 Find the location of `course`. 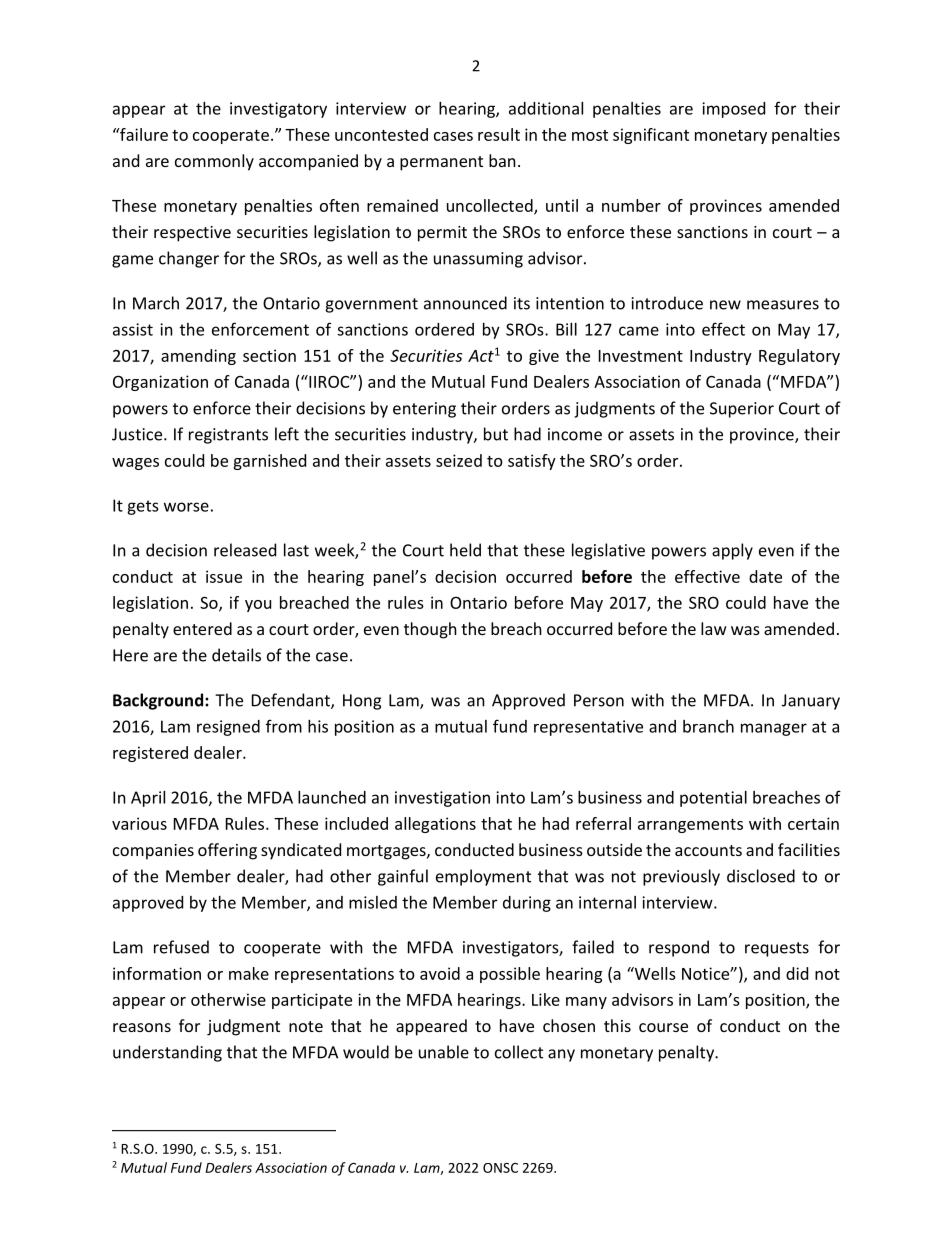

course is located at coordinates (663, 1027).
